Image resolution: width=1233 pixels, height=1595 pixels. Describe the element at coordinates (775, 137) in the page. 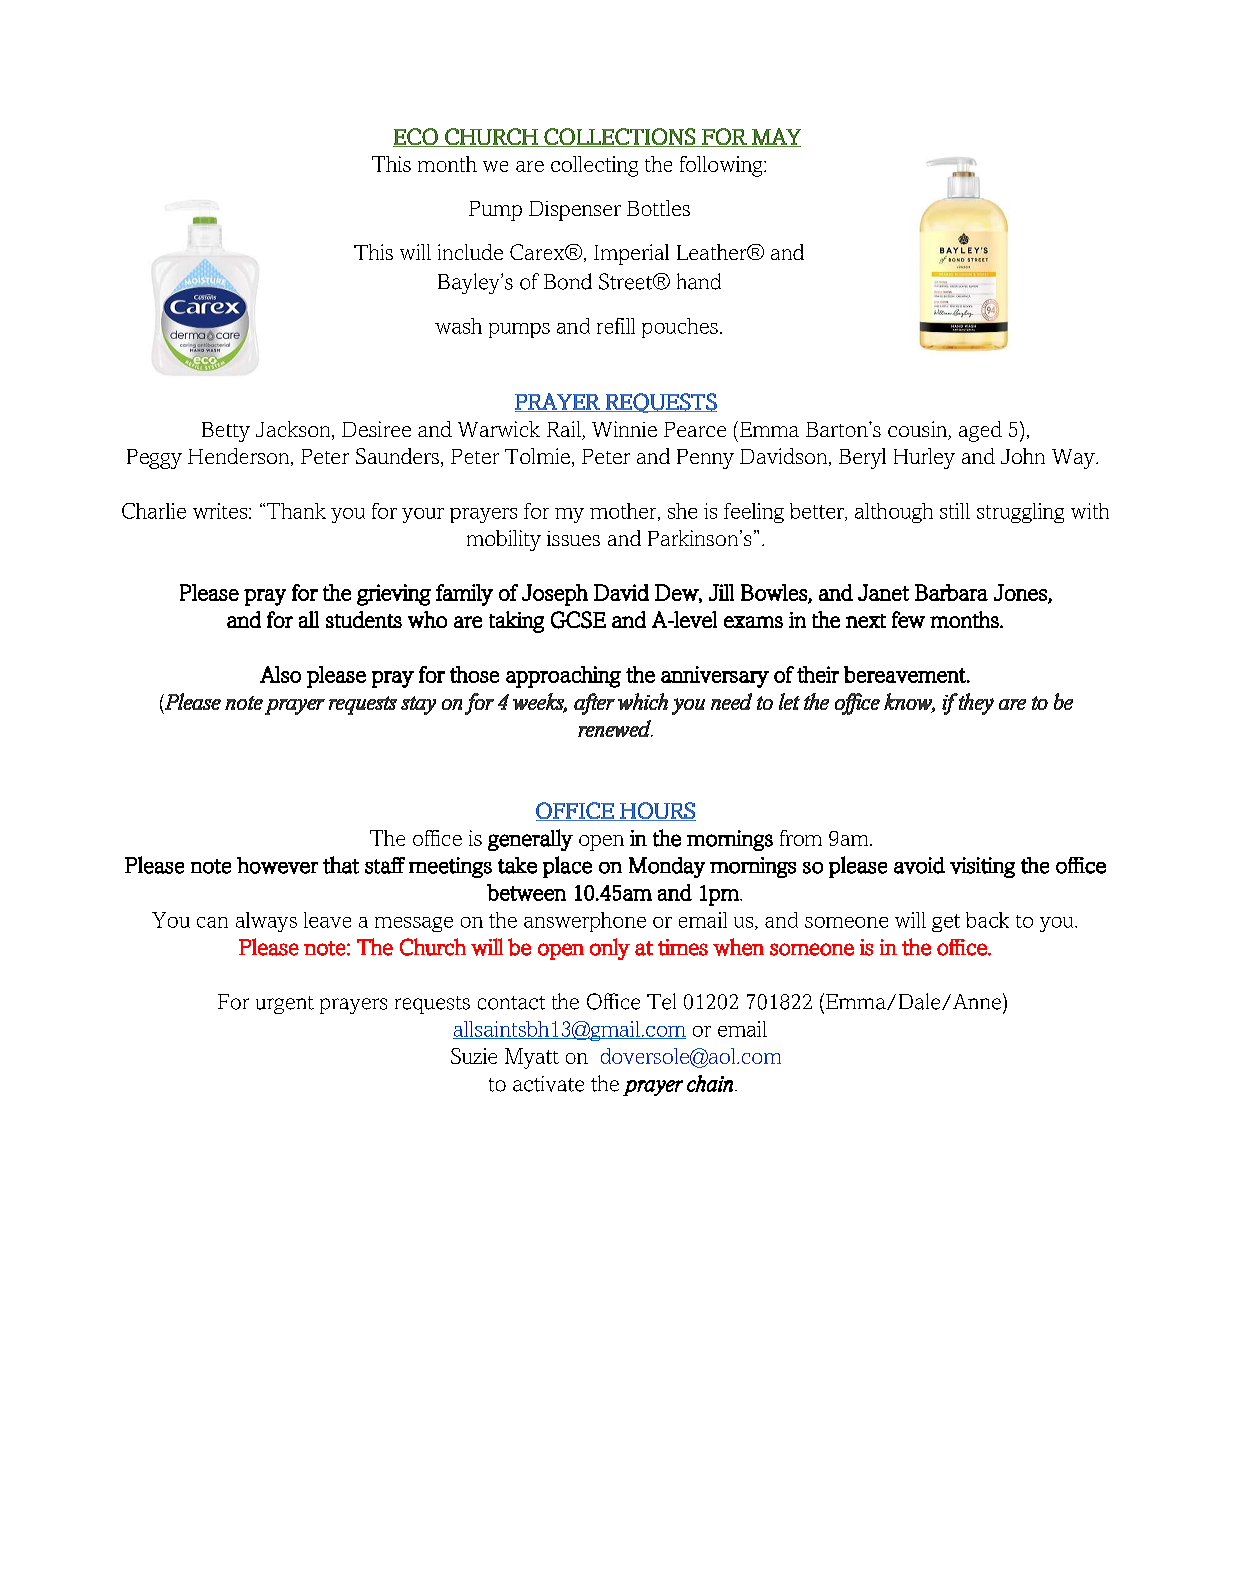

I see `MAY` at that location.
